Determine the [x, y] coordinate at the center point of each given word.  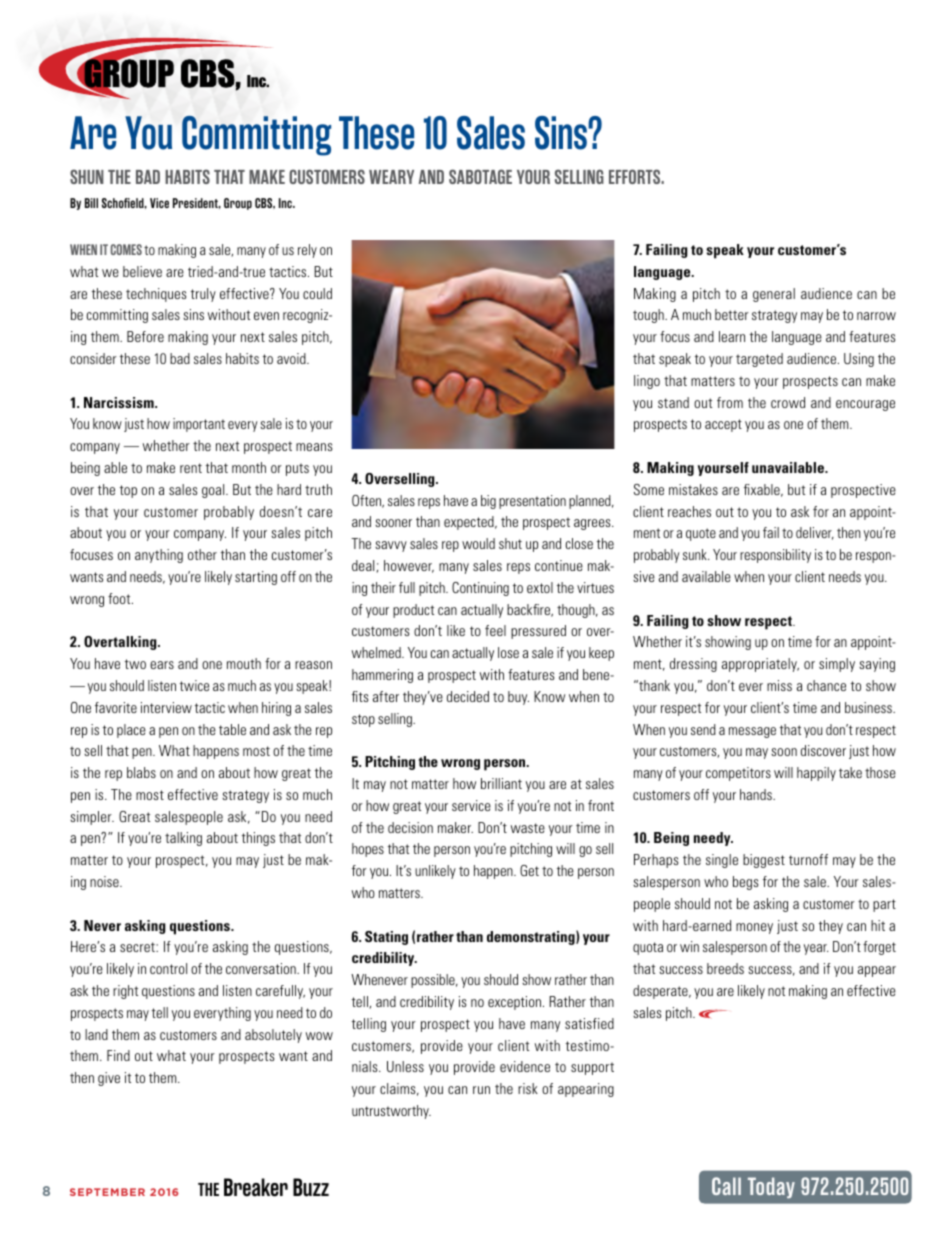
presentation [532, 502]
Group [238, 204]
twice [194, 685]
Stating [386, 938]
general [774, 295]
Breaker [256, 1187]
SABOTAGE [480, 176]
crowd [788, 402]
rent [191, 468]
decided [468, 696]
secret [138, 947]
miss [779, 685]
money [754, 928]
